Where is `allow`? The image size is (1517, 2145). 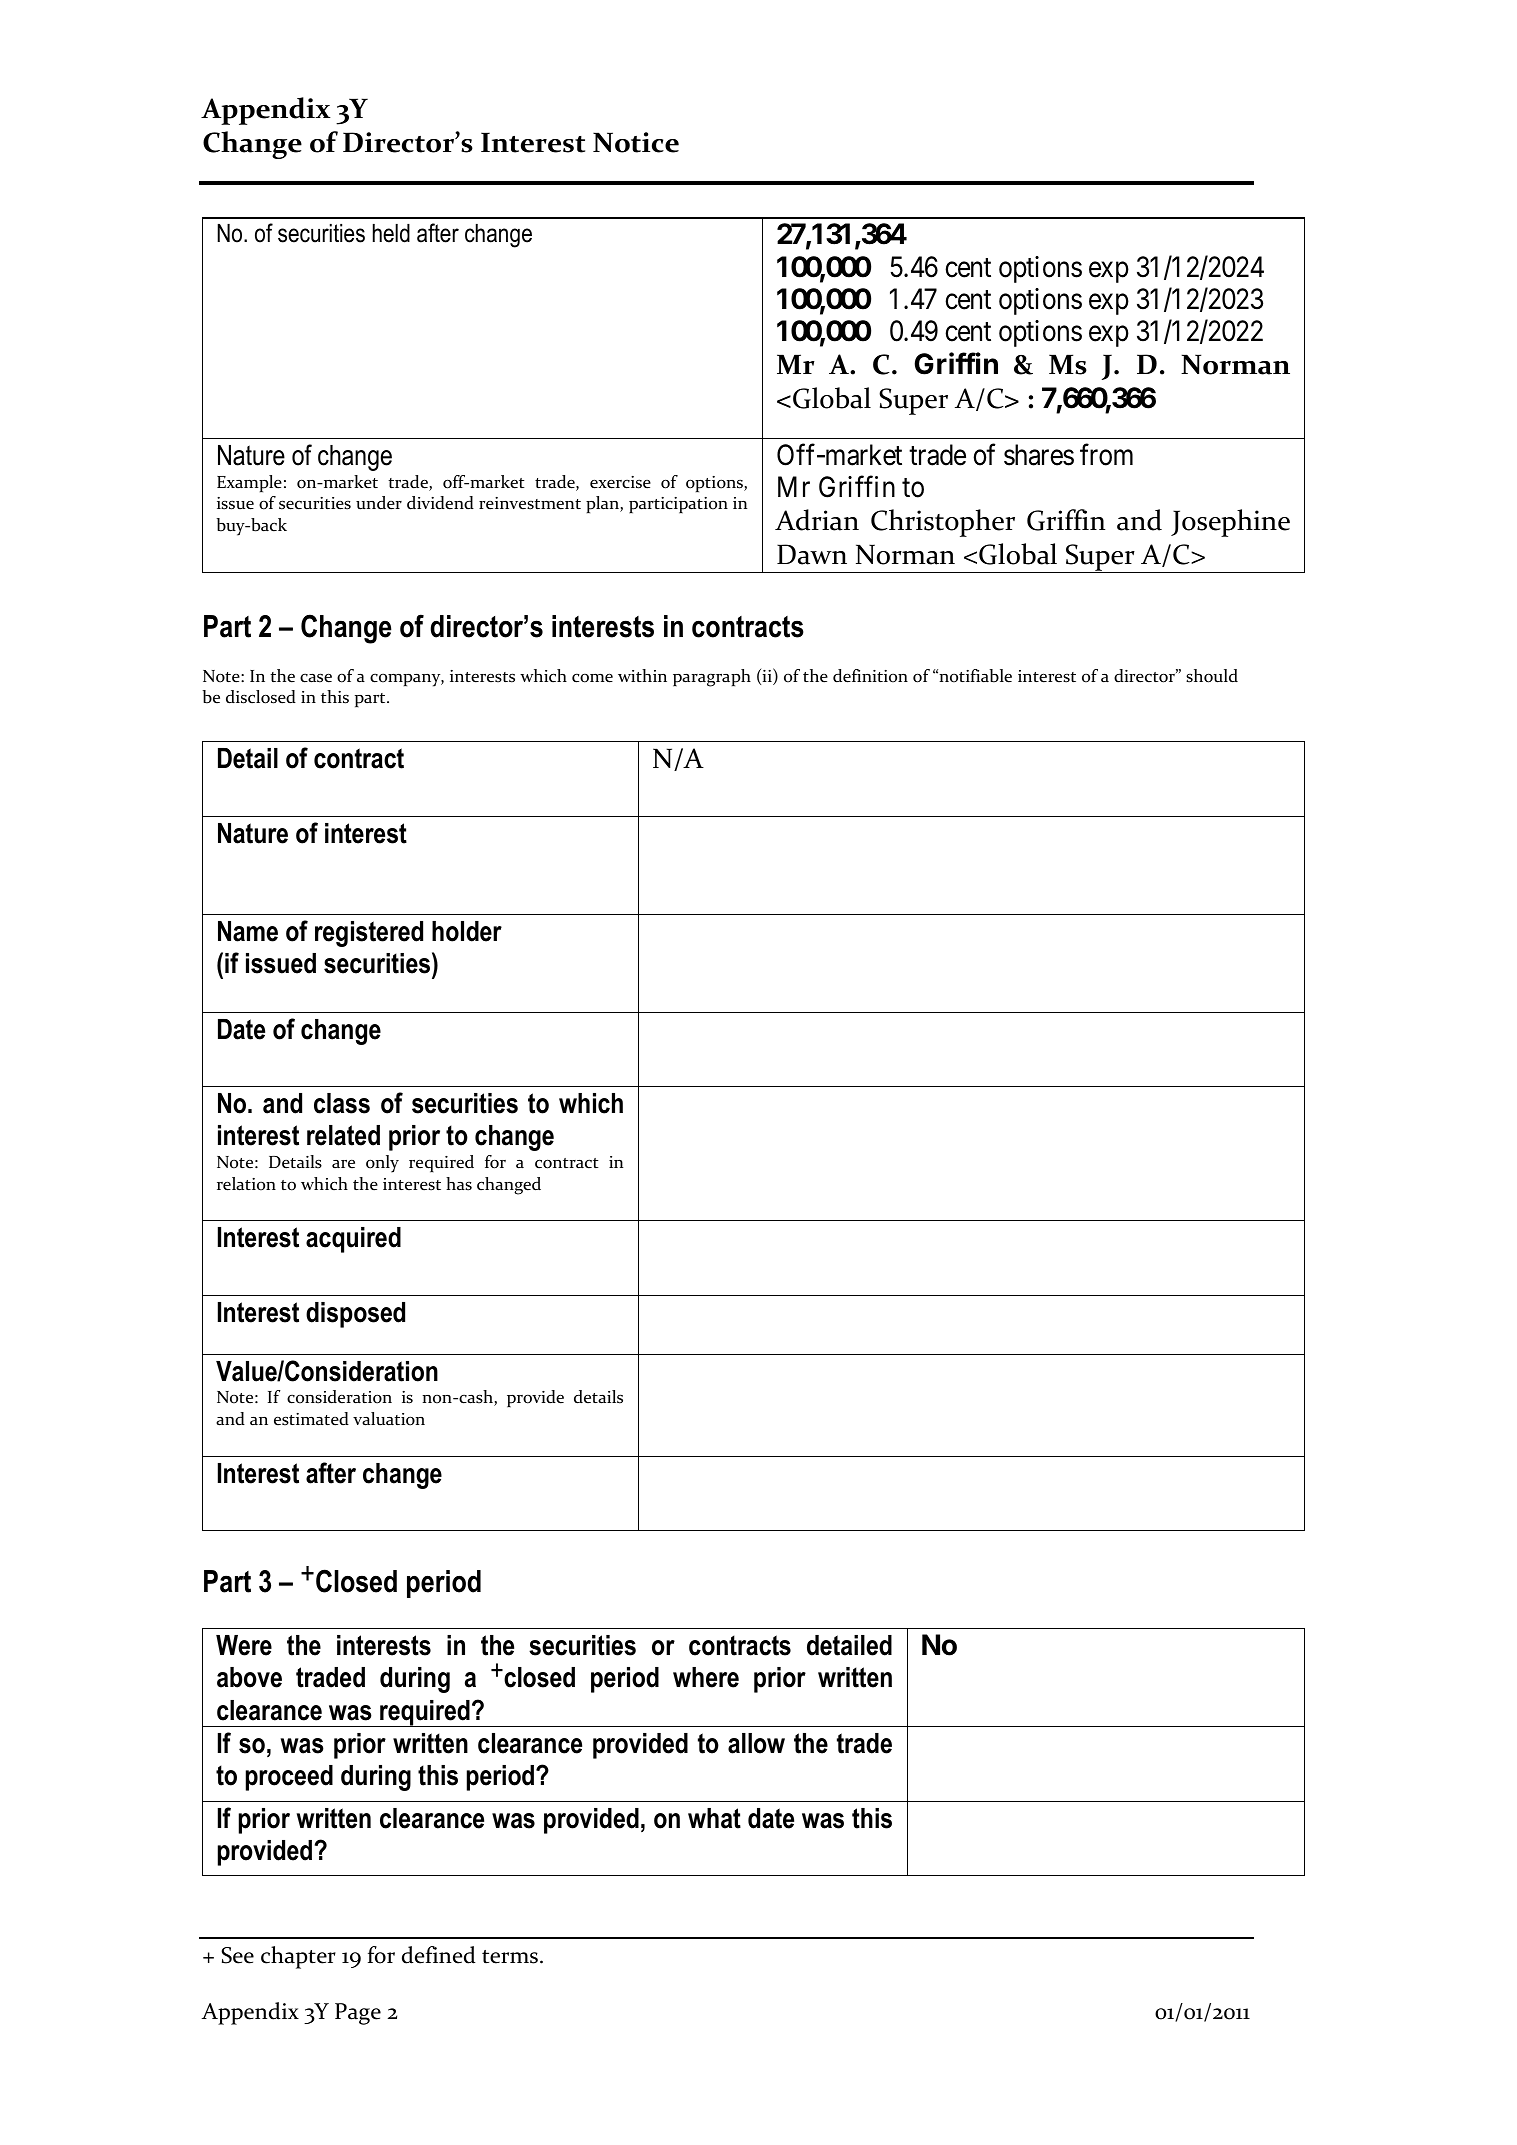 allow is located at coordinates (756, 1743).
